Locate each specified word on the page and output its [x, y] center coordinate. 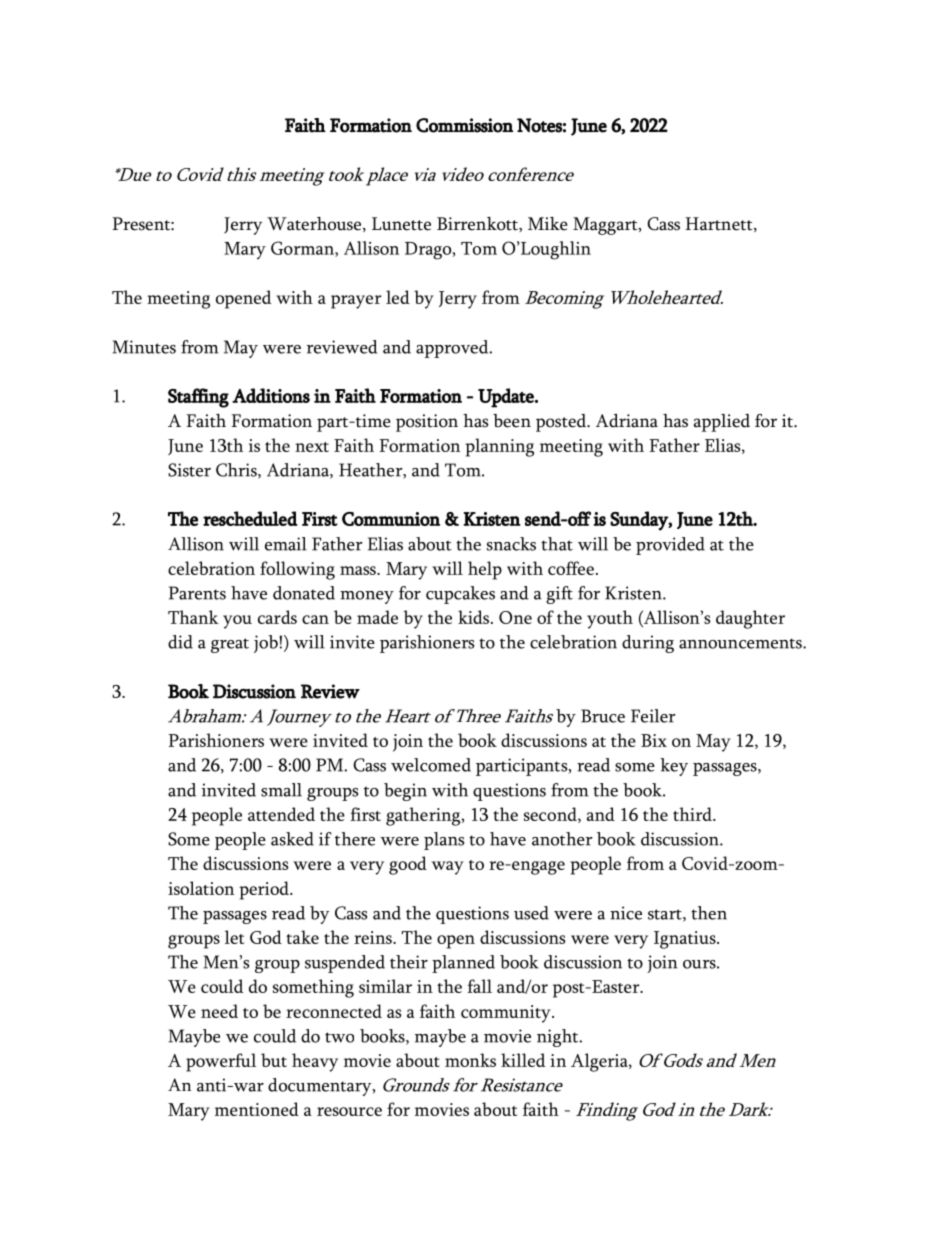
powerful [221, 1062]
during [648, 644]
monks [470, 1060]
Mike [548, 224]
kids [475, 617]
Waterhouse [314, 224]
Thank [193, 617]
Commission [464, 125]
